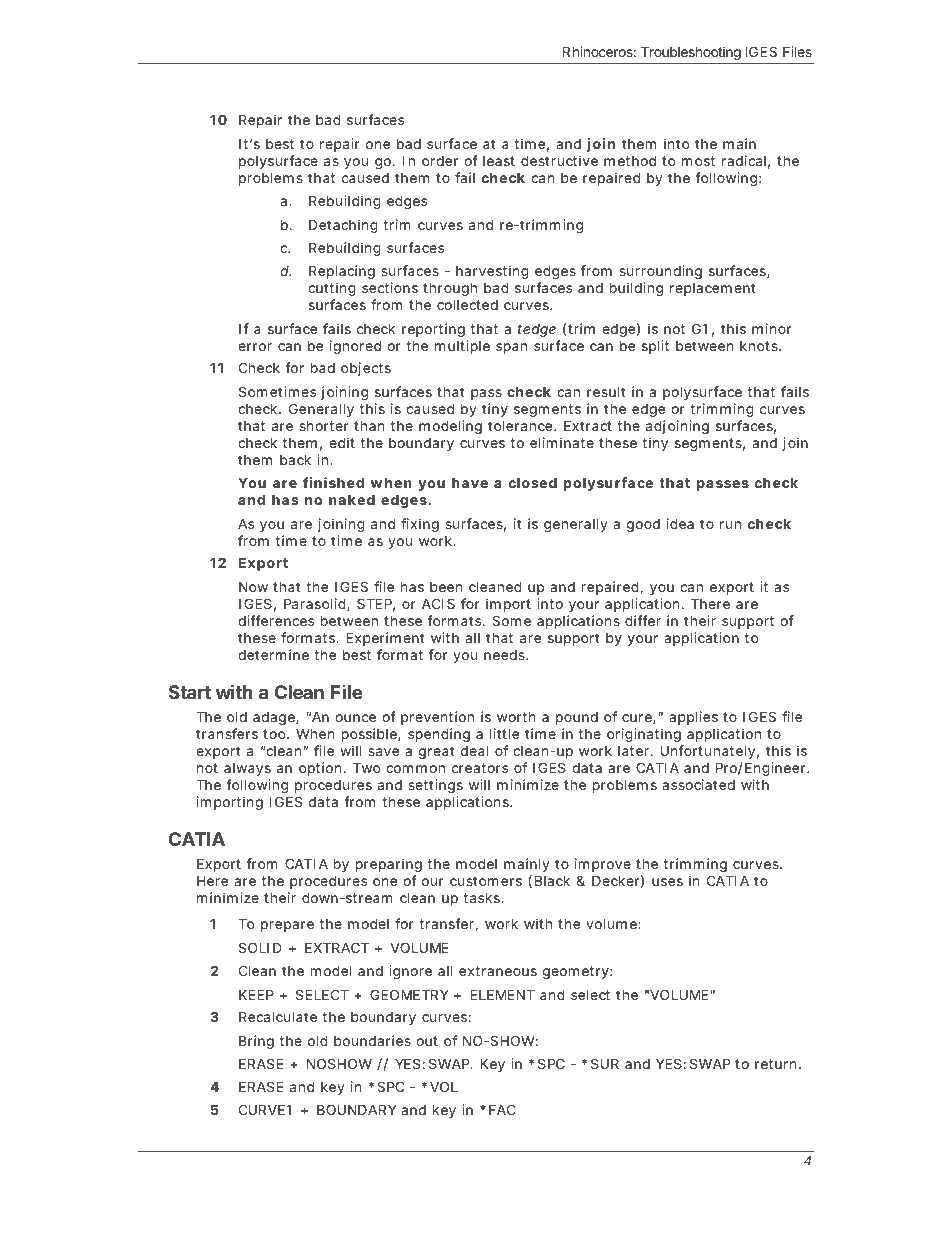 This image has height=1233, width=952. I want to click on least, so click(499, 161).
